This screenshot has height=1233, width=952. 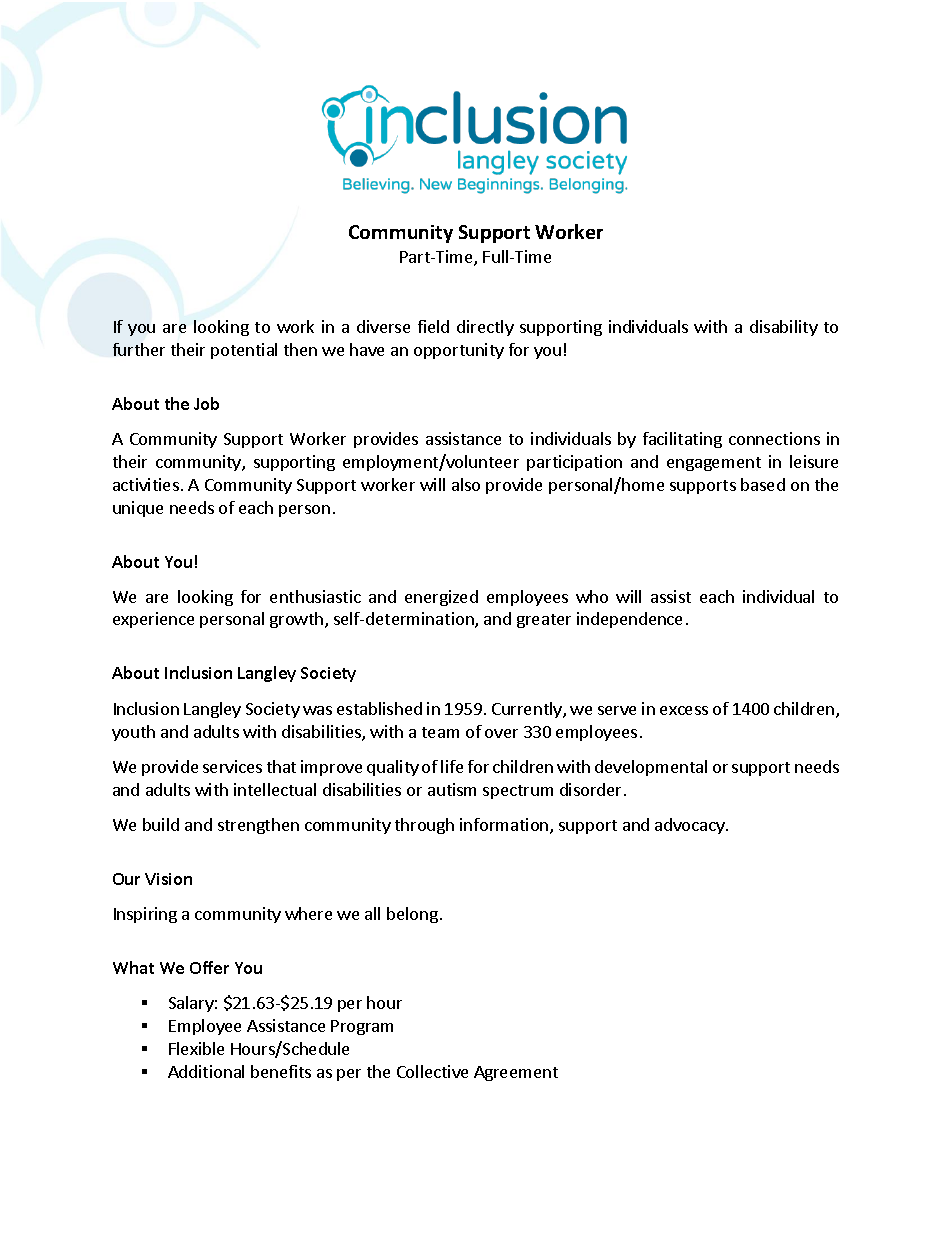 I want to click on belong, so click(x=412, y=915).
